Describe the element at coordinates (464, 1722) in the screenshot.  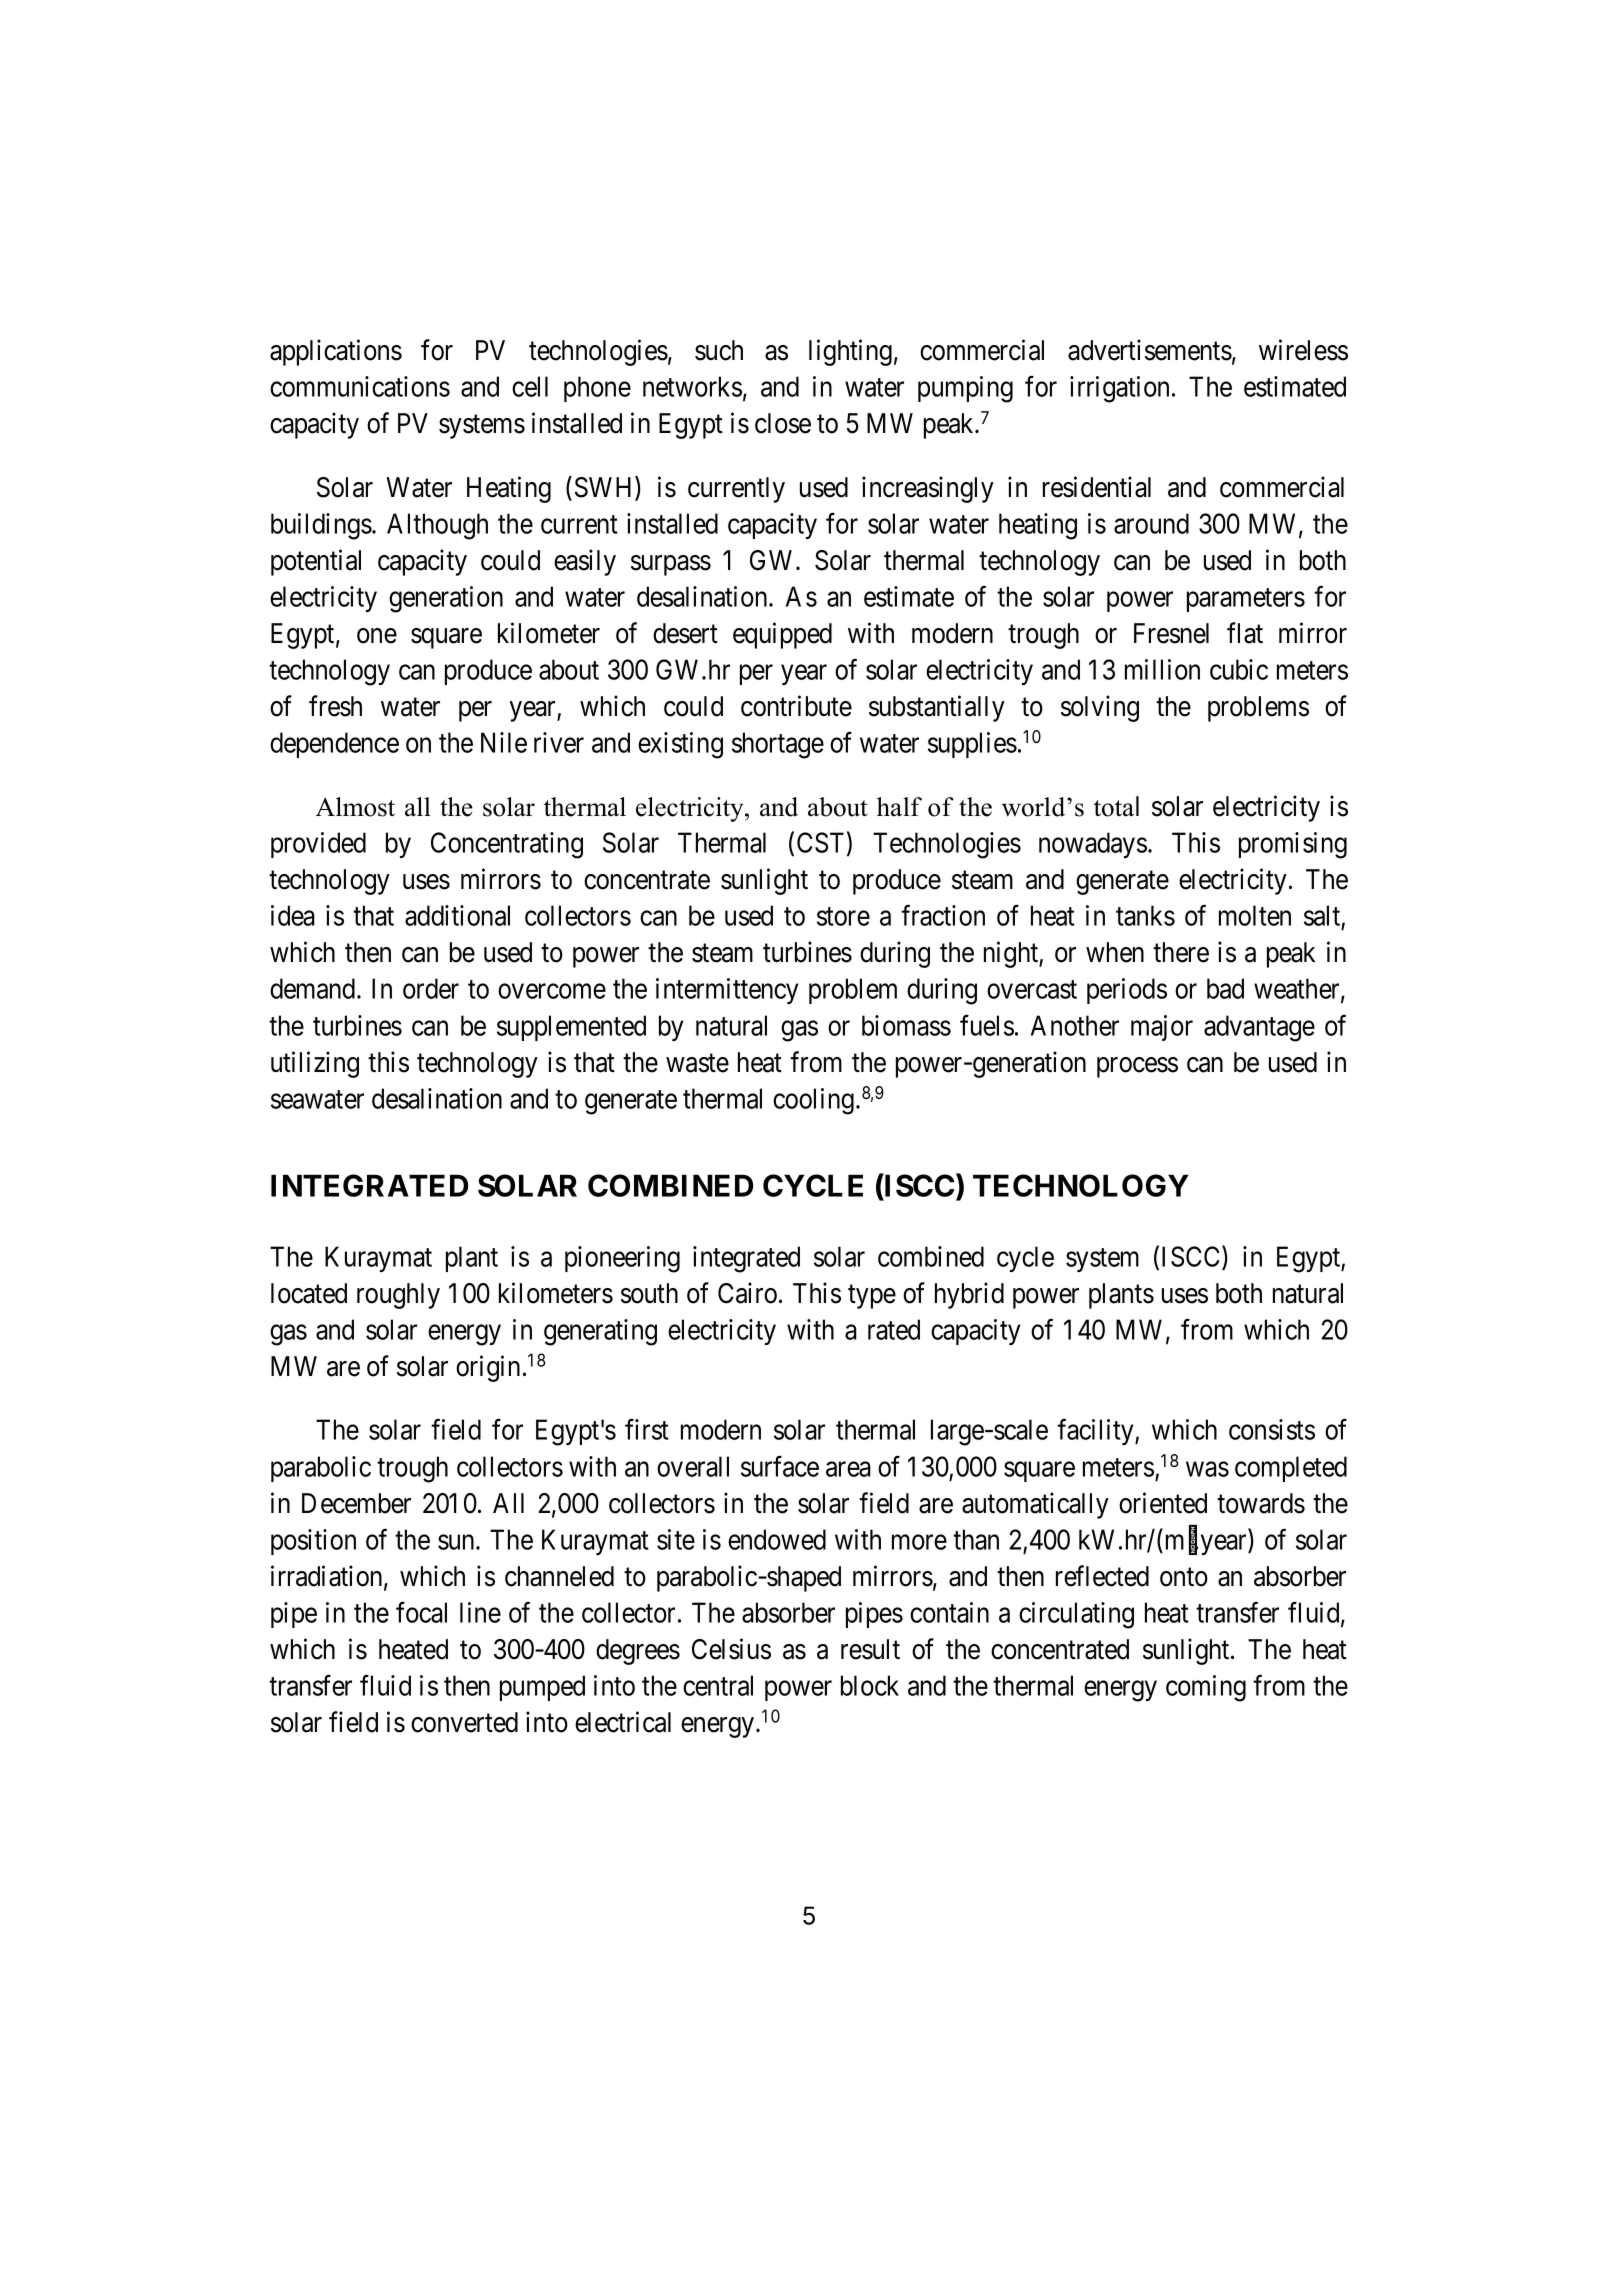
I see `converted` at that location.
